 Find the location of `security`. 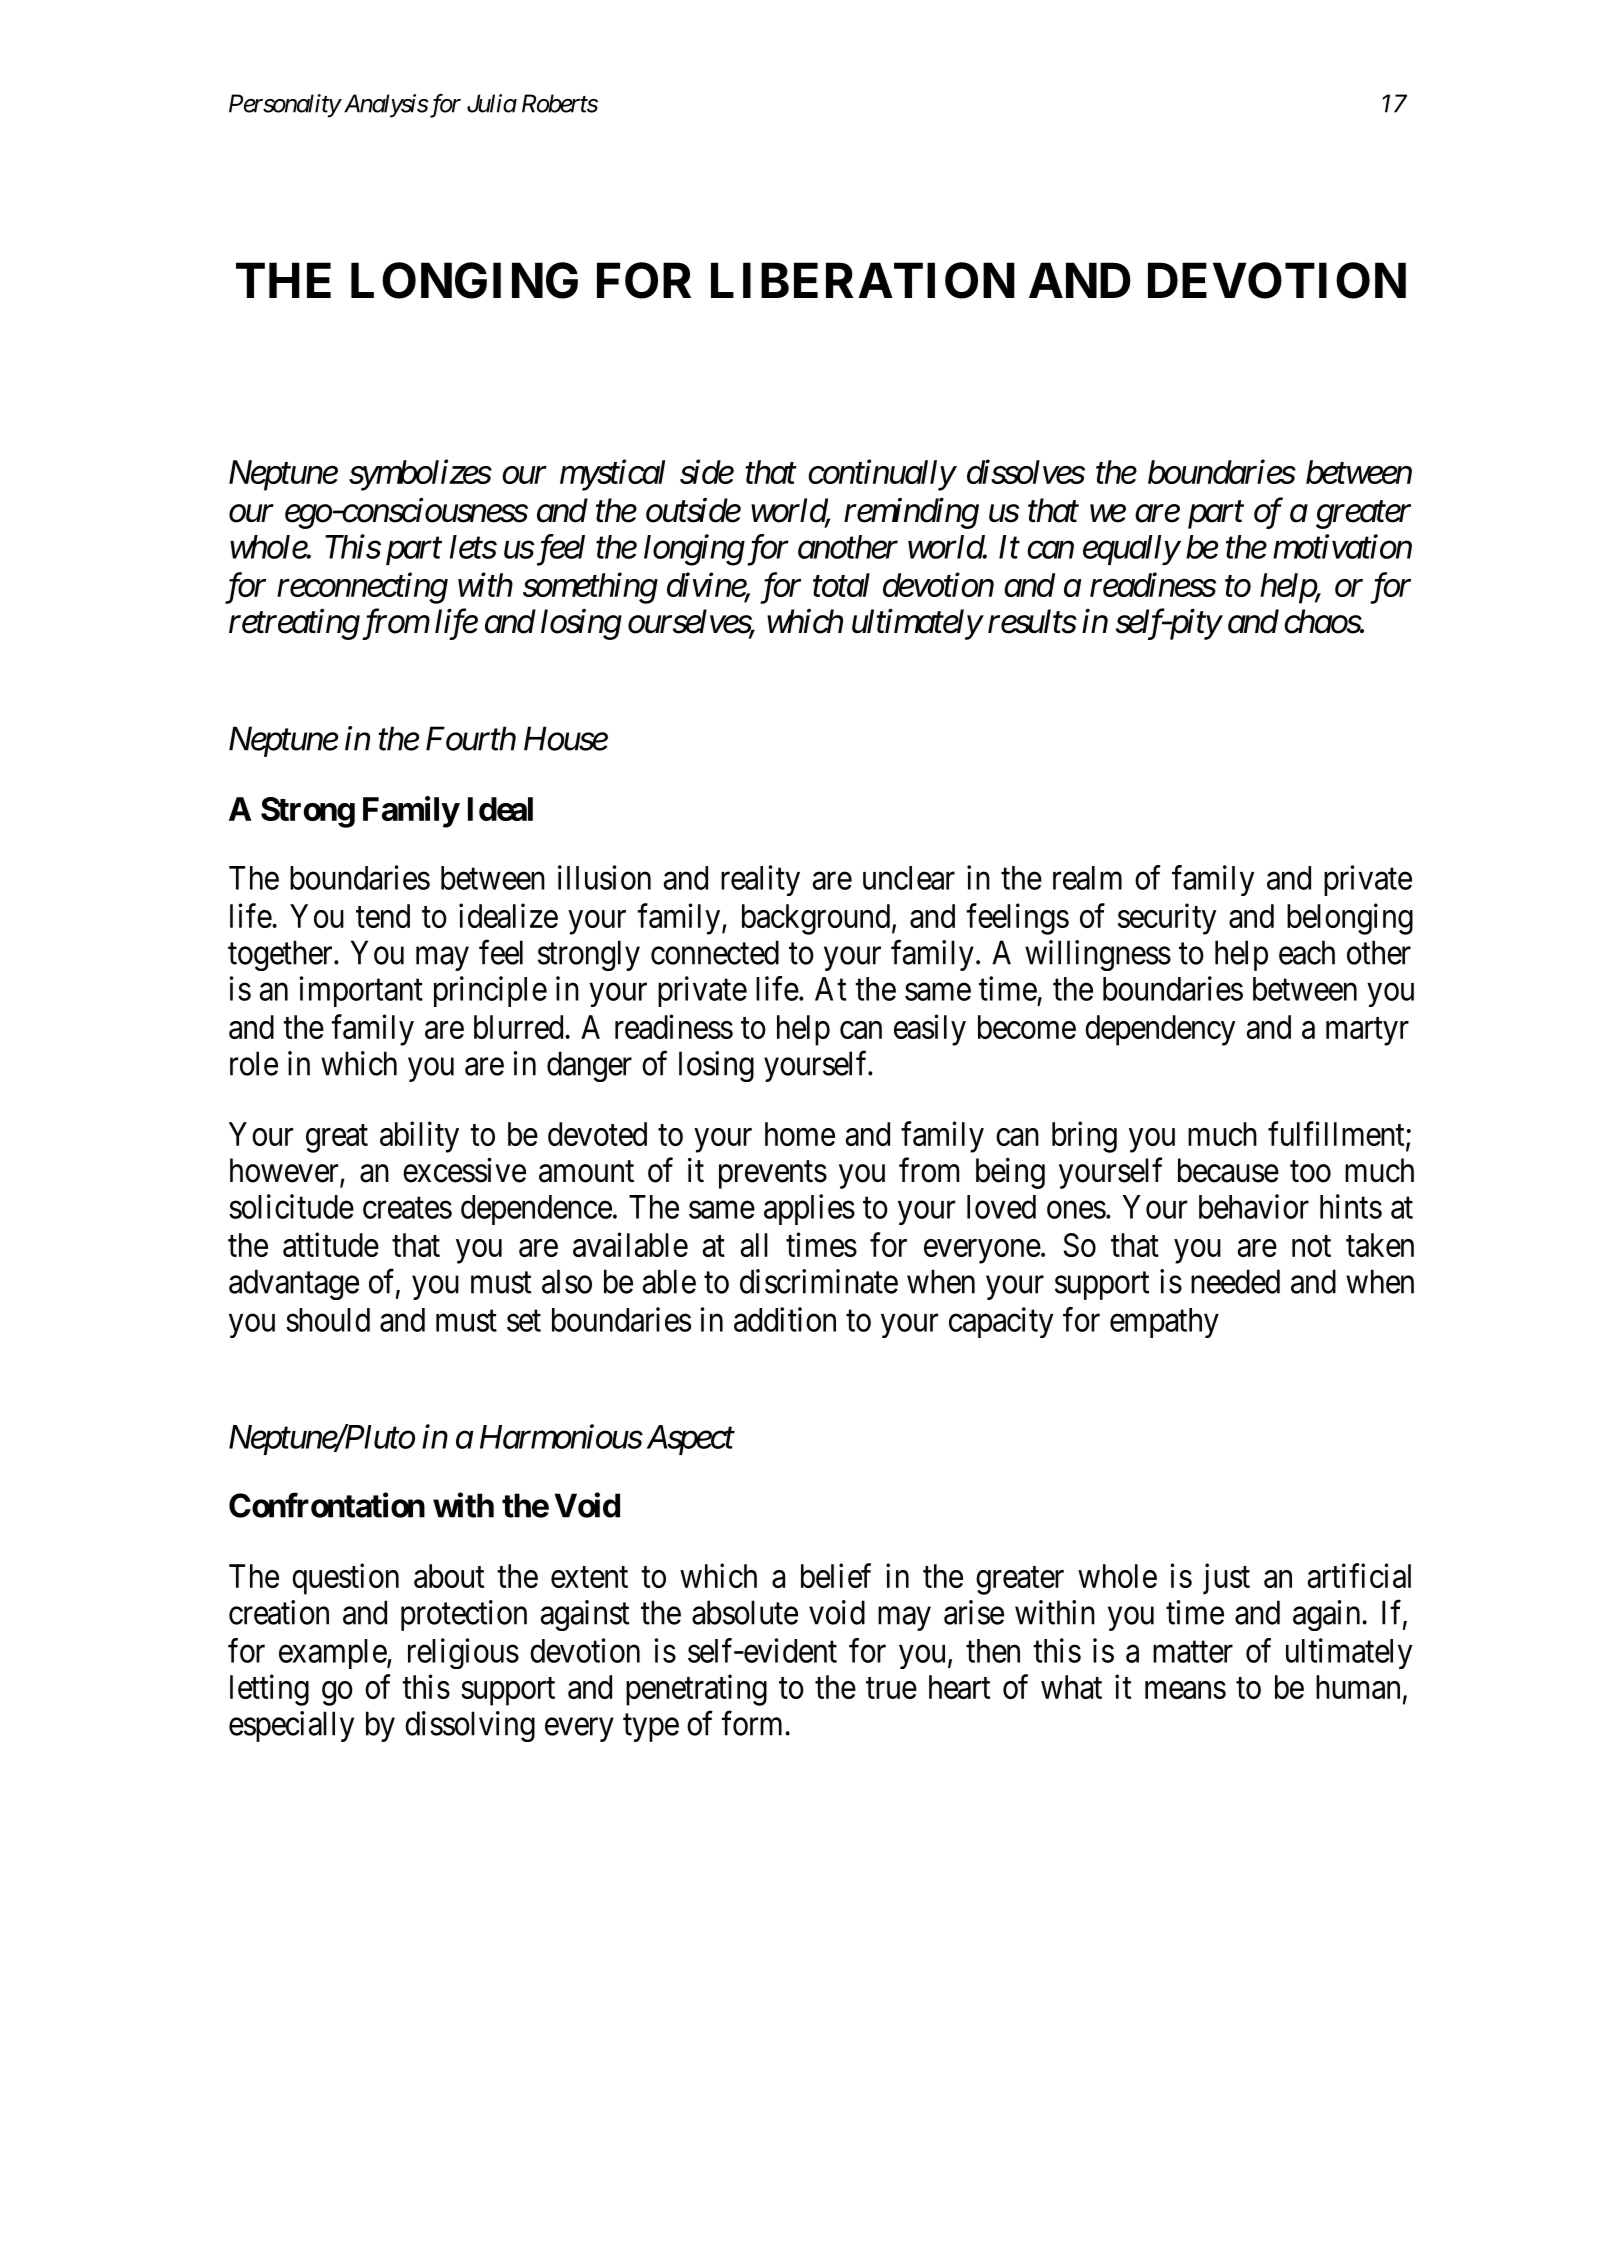

security is located at coordinates (1167, 919).
